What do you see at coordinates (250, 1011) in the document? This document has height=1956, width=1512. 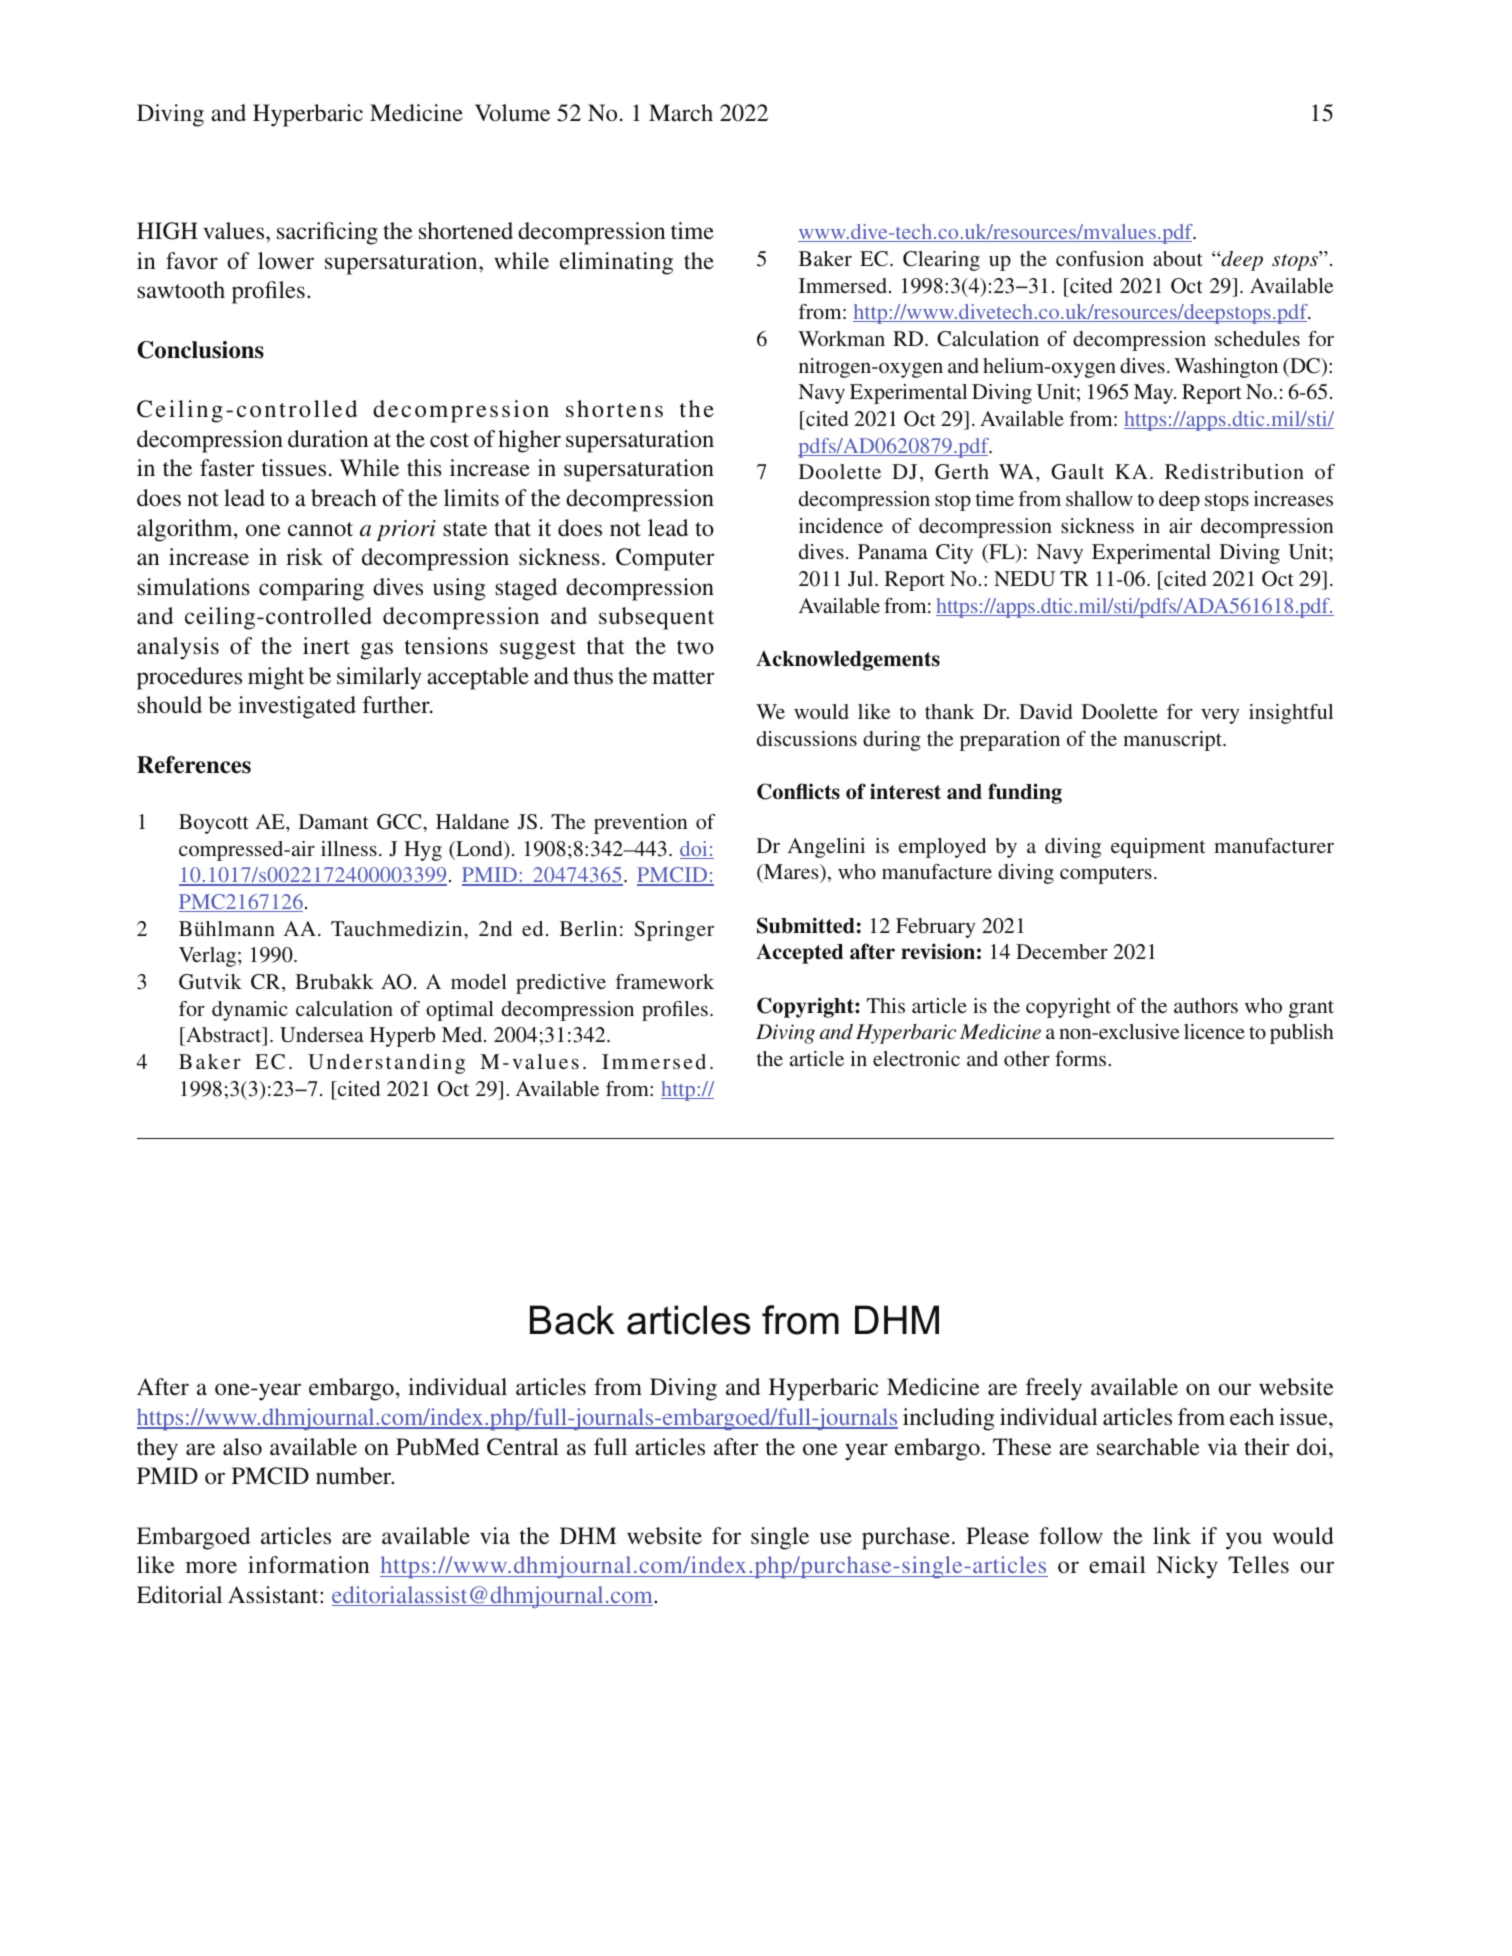 I see `dynamic` at bounding box center [250, 1011].
